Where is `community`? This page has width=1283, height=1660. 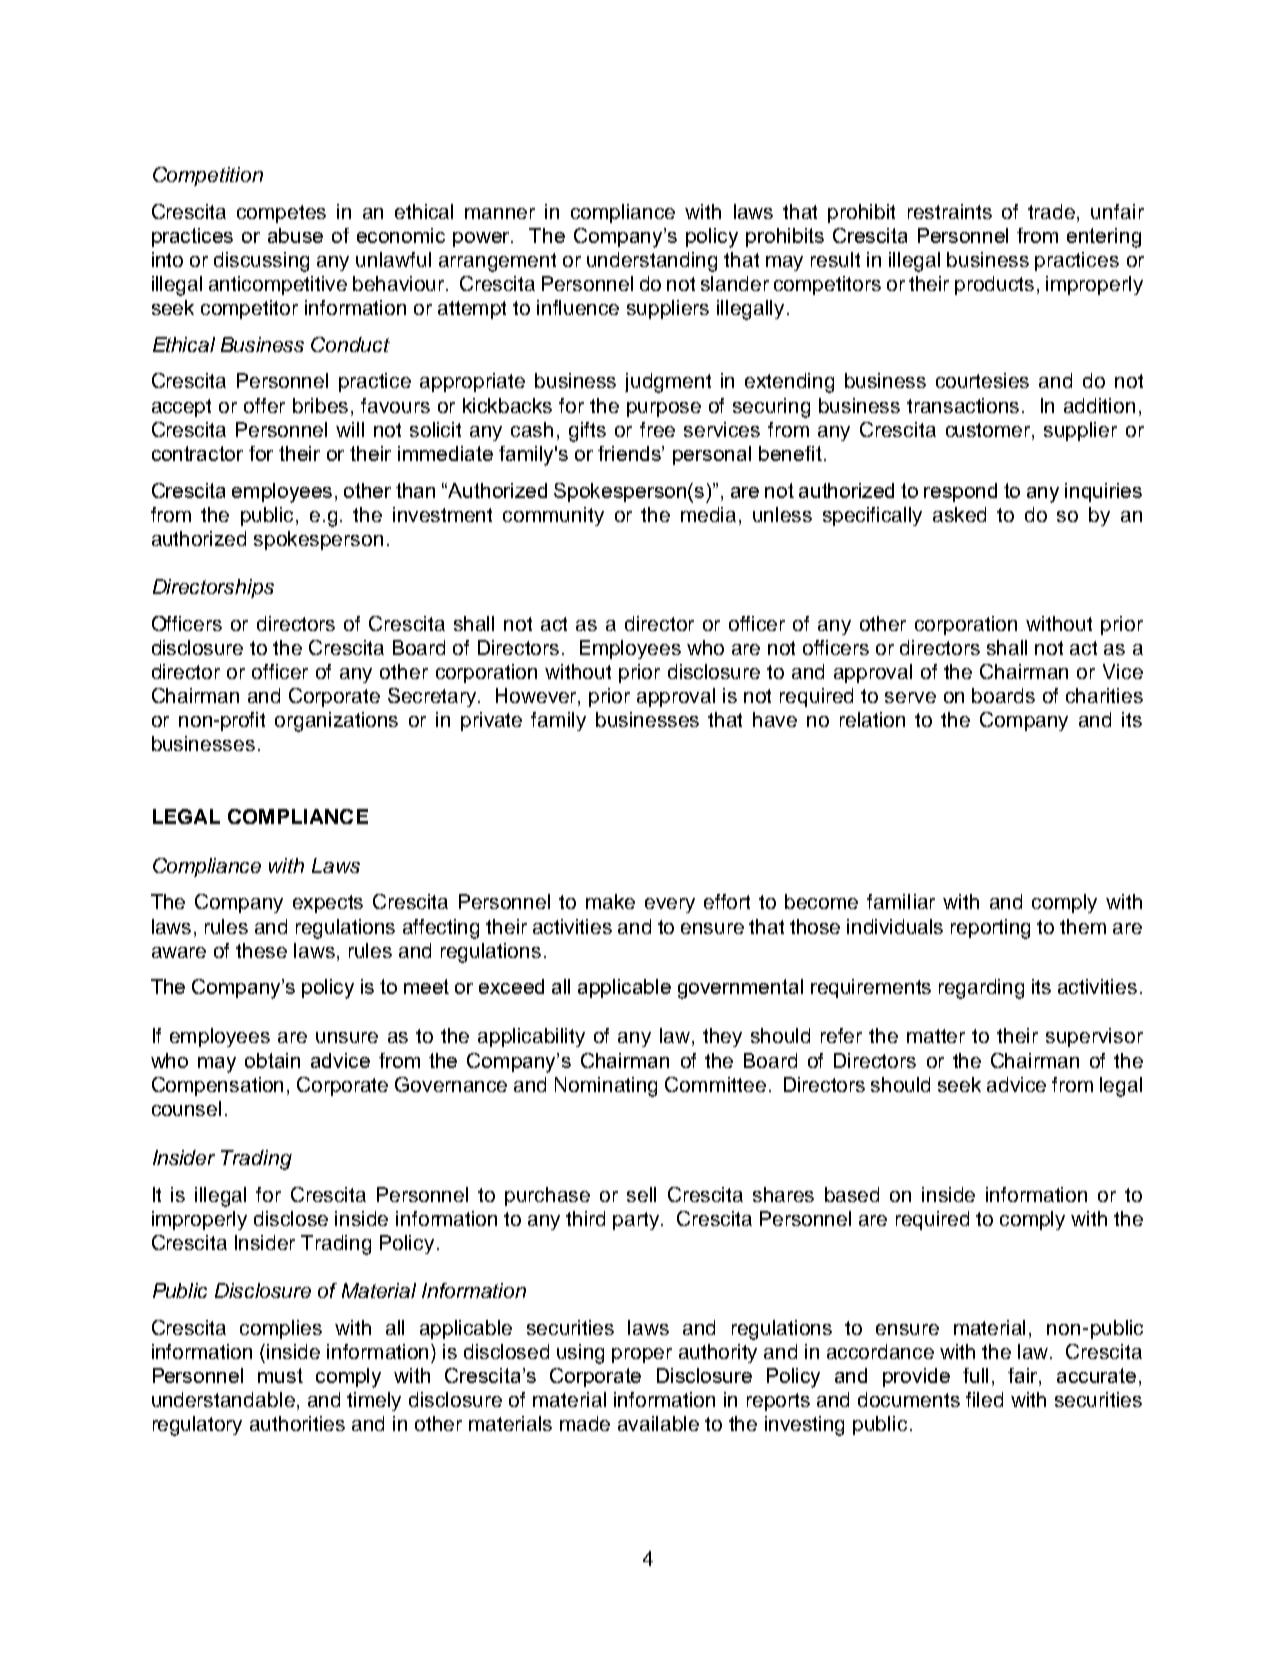
community is located at coordinates (553, 516).
